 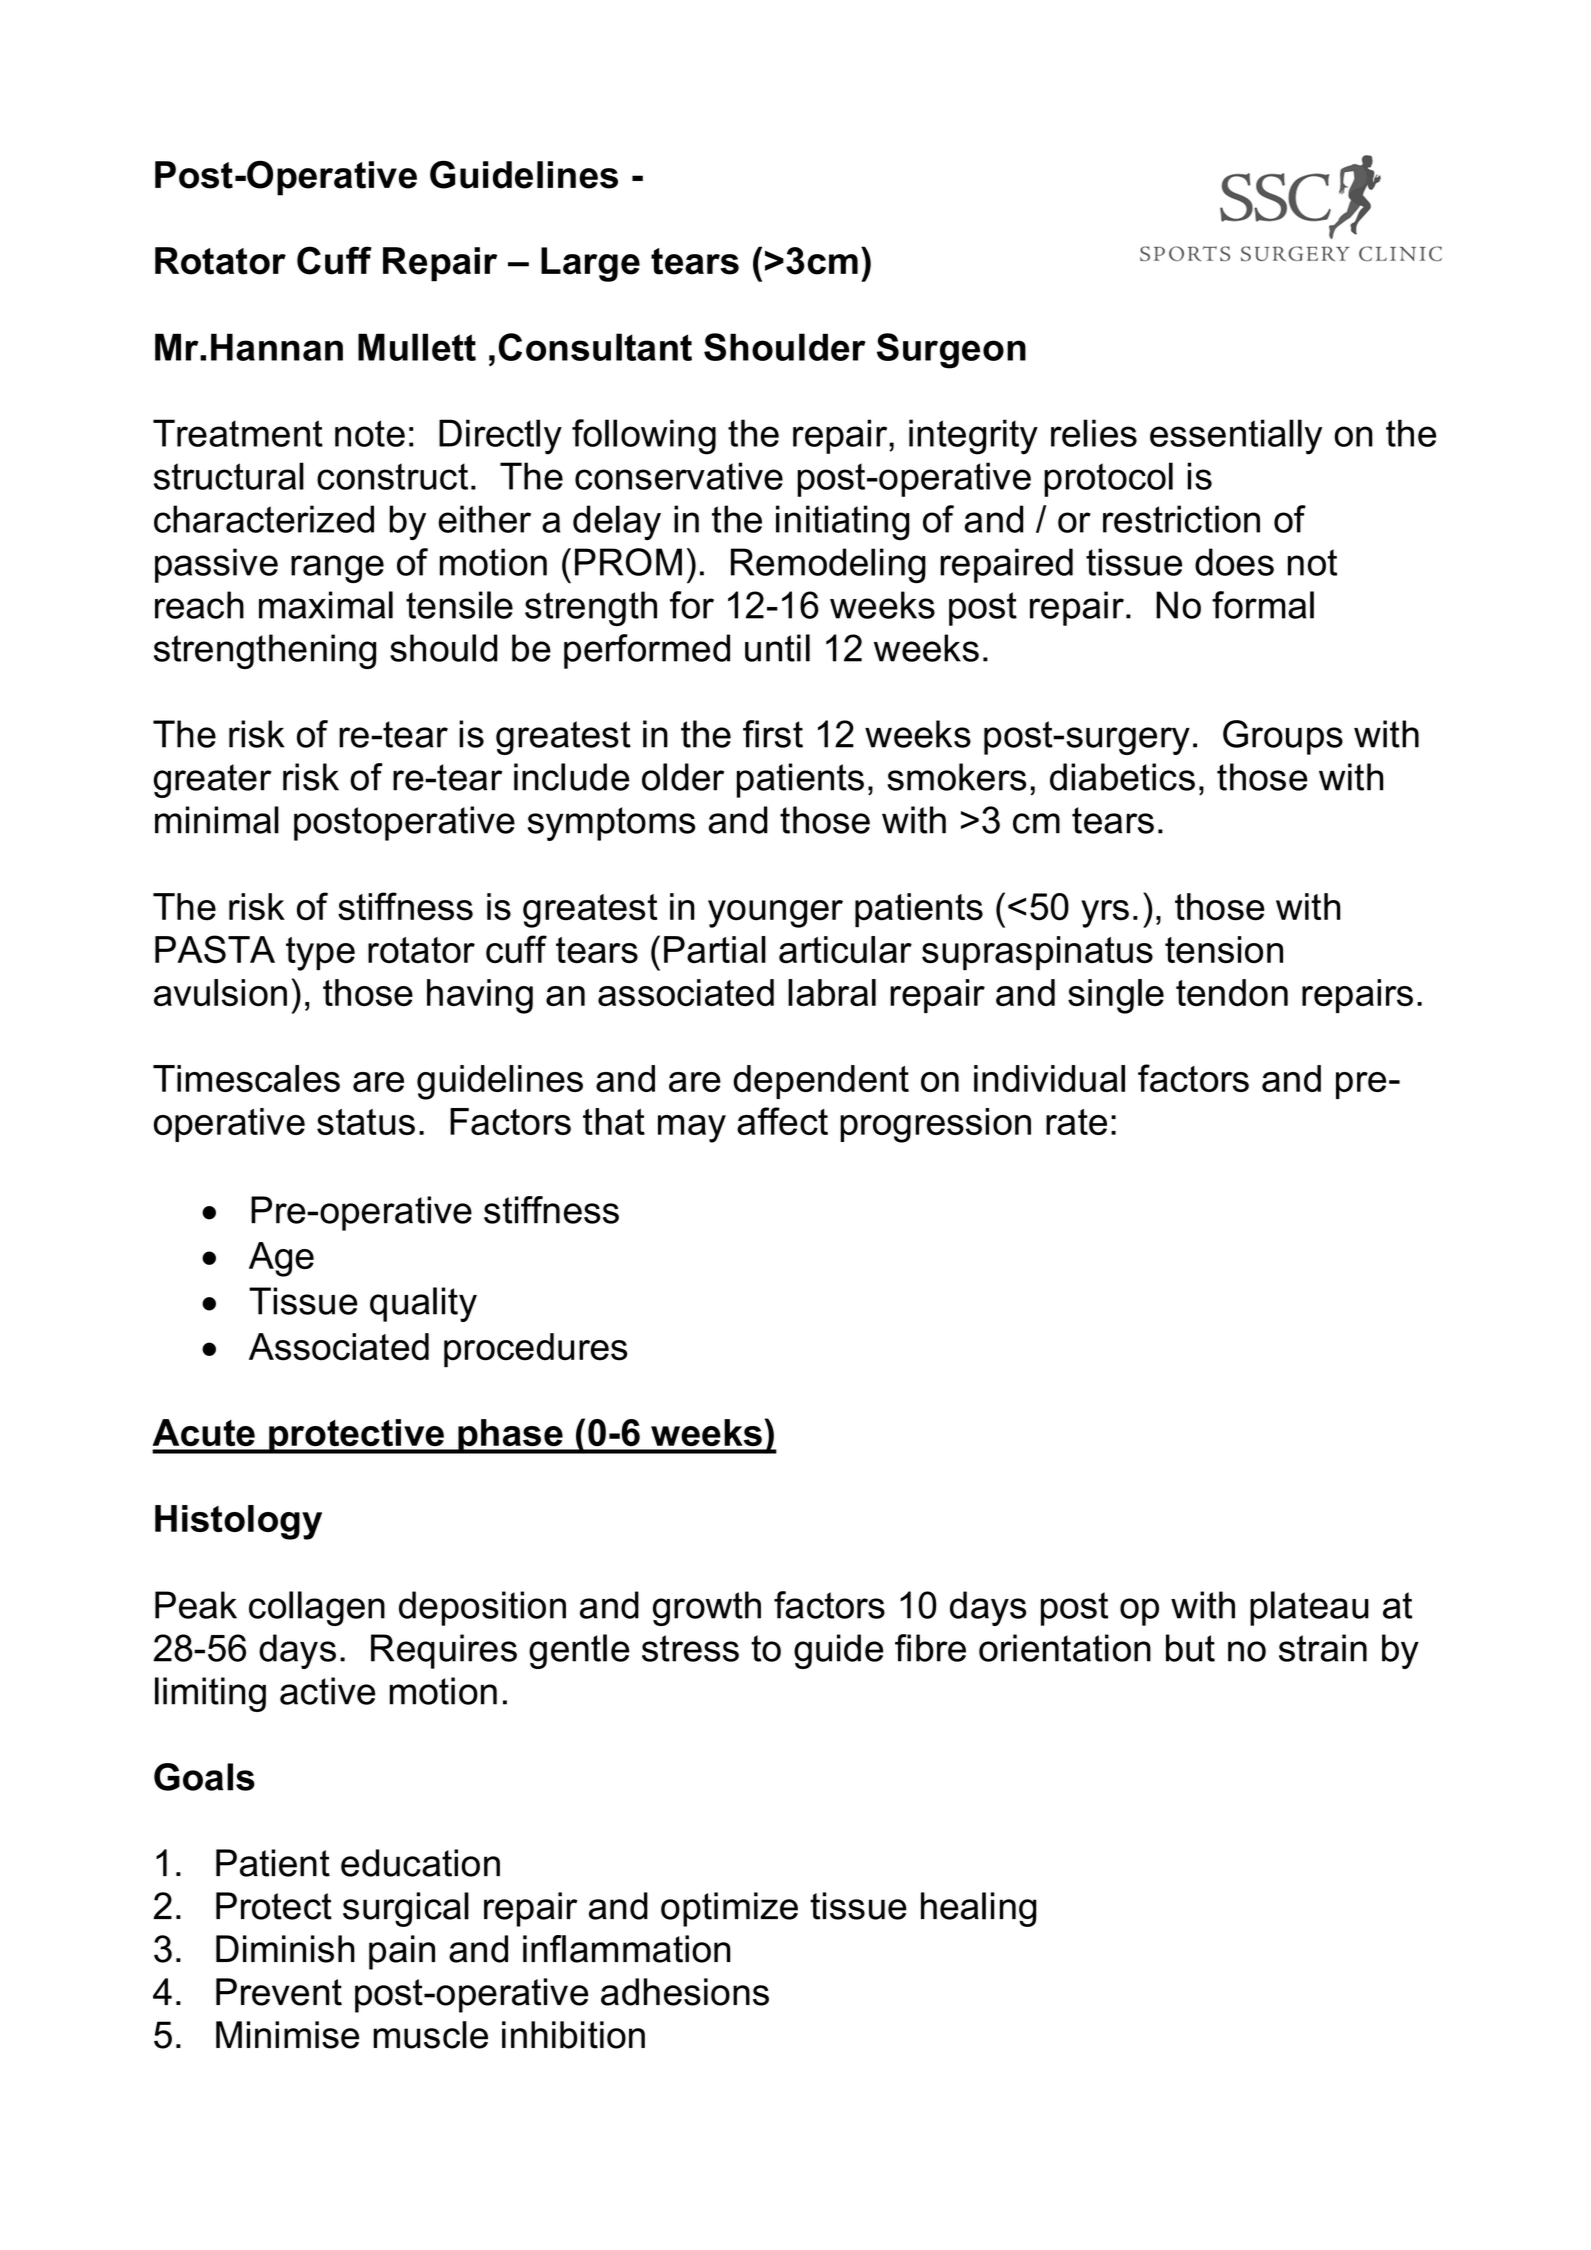 What do you see at coordinates (978, 1909) in the page?
I see `healing` at bounding box center [978, 1909].
